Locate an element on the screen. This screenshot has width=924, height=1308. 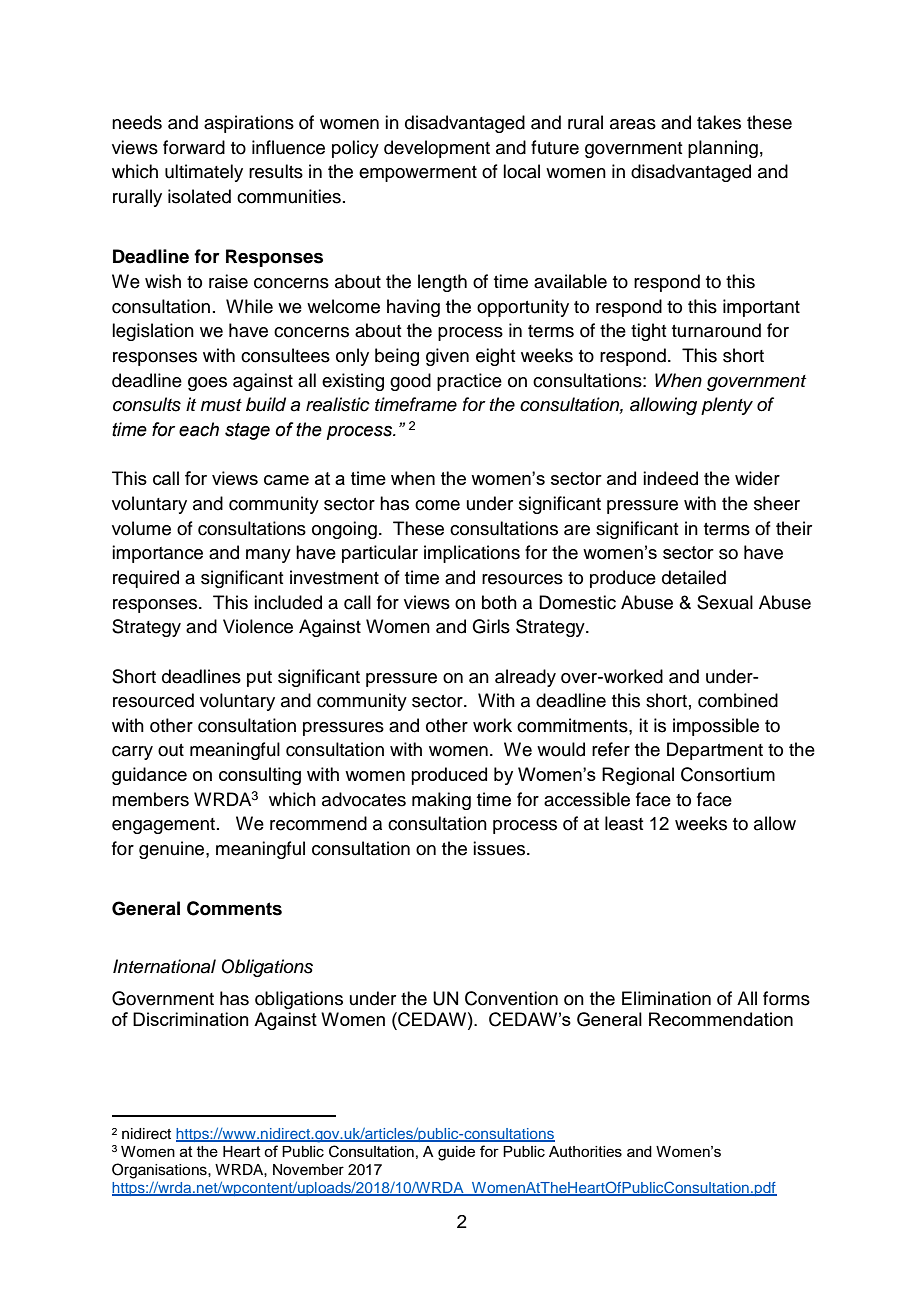
planning is located at coordinates (723, 149).
